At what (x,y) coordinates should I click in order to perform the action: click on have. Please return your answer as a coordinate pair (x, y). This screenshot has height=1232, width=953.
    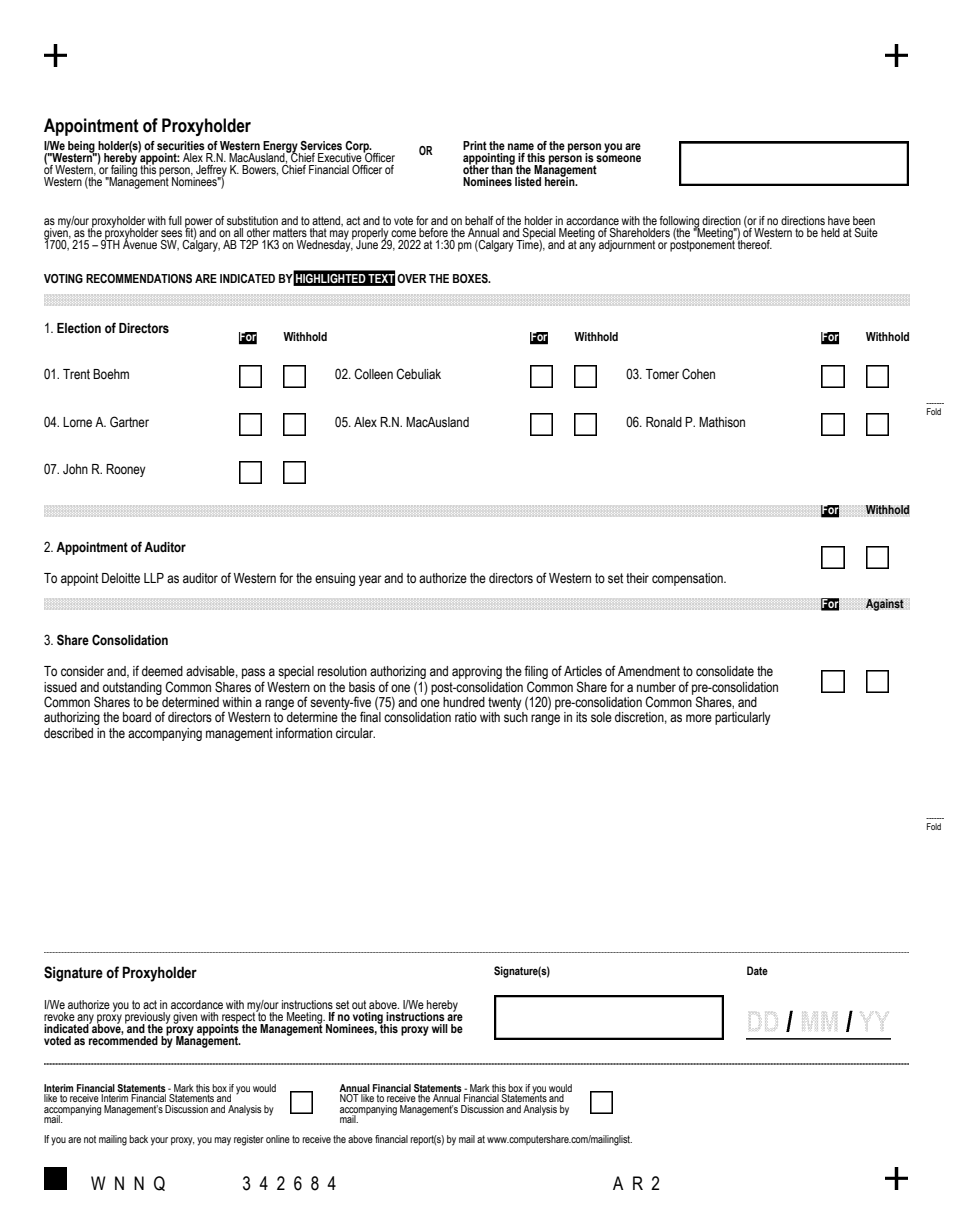
    Looking at the image, I should click on (839, 220).
